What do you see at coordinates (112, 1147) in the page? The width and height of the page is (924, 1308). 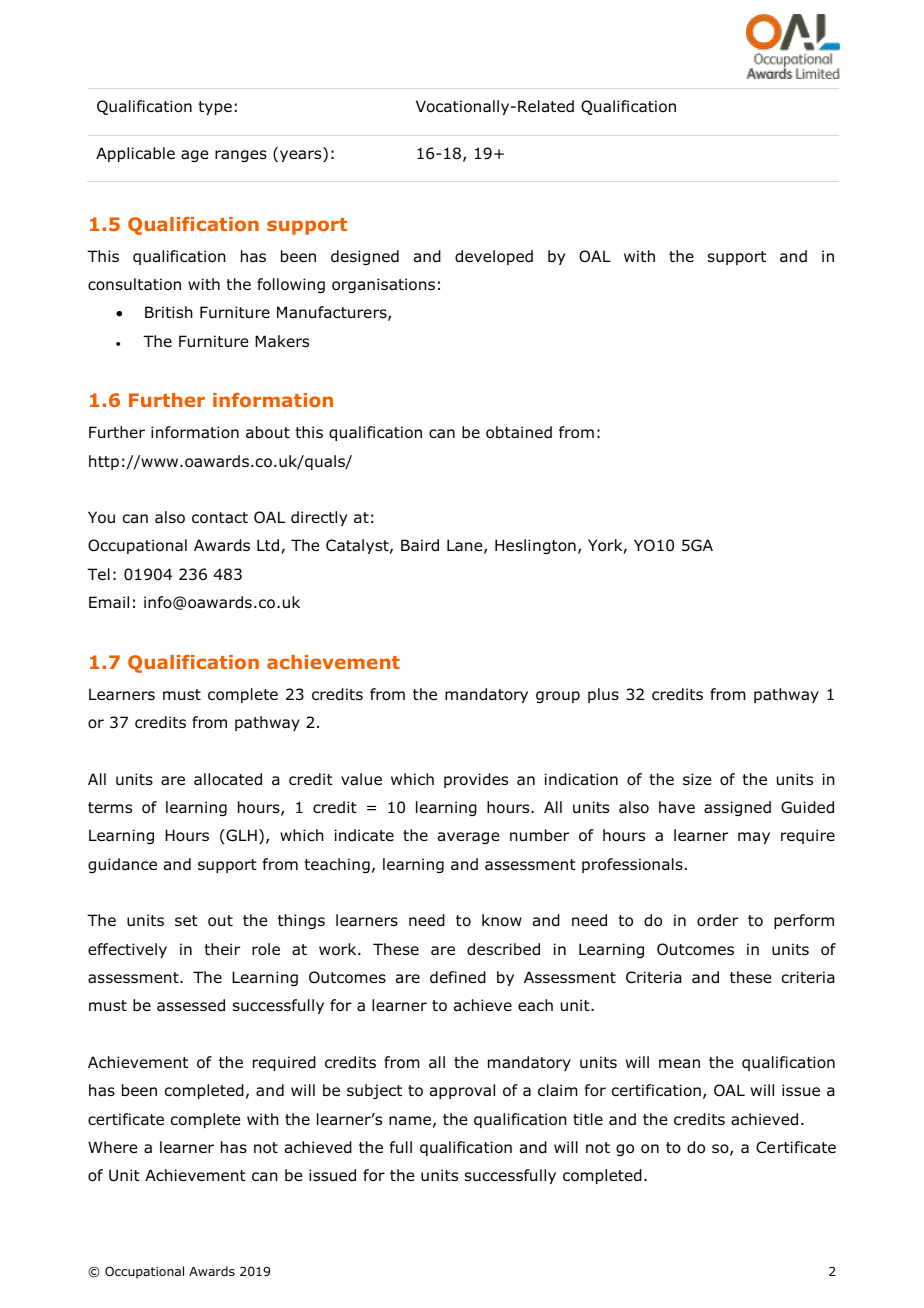 I see `Where` at bounding box center [112, 1147].
